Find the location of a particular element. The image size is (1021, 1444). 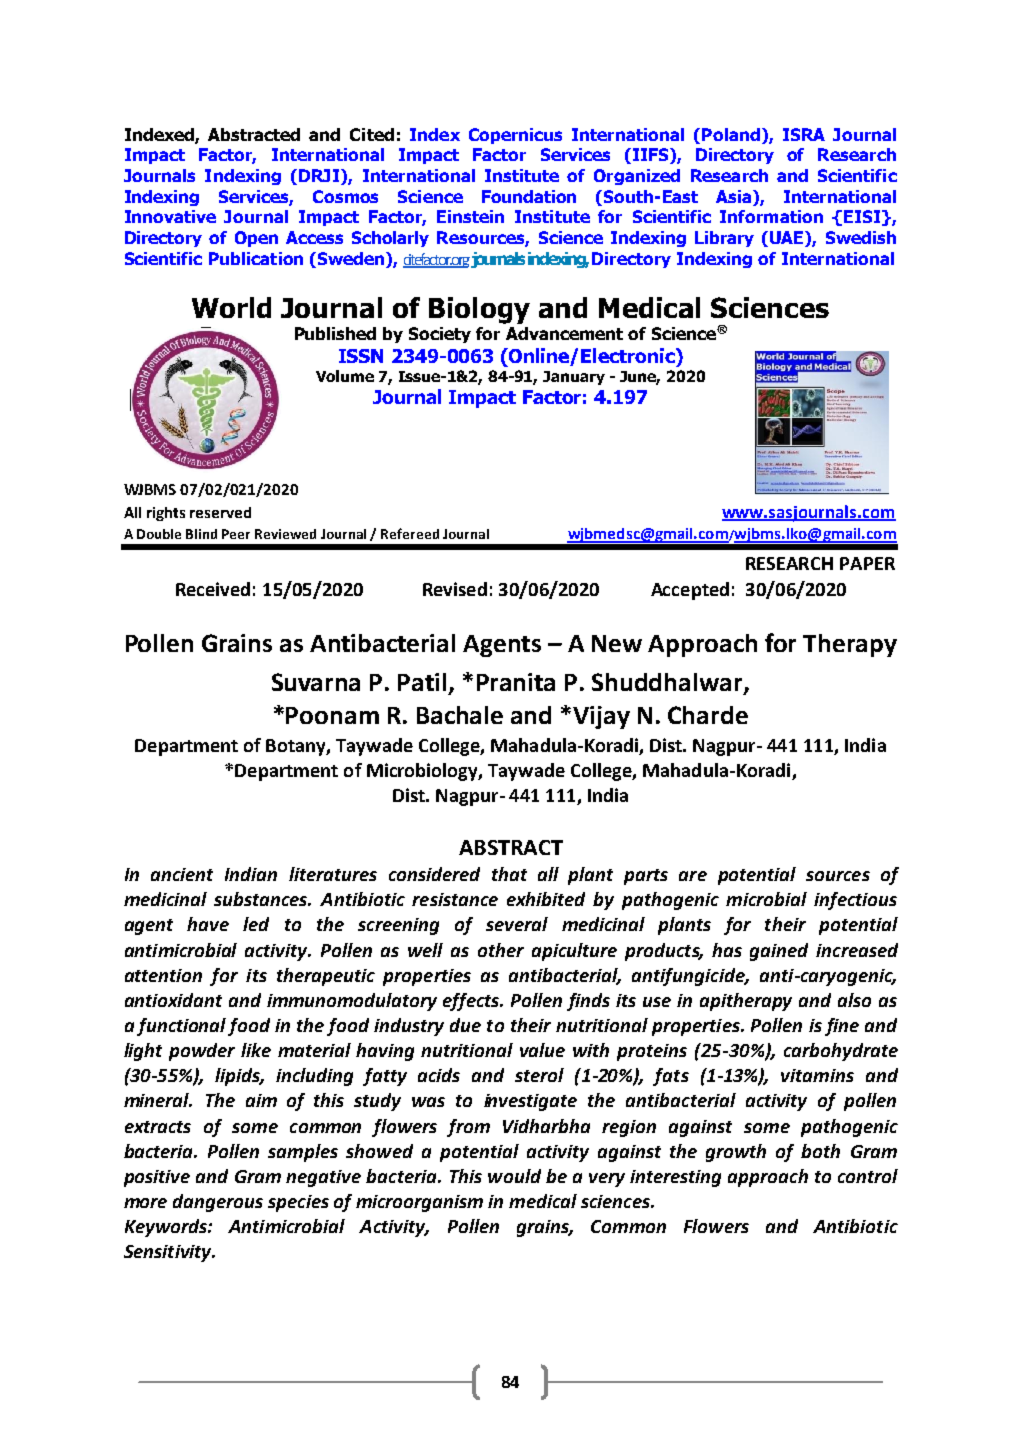

Patil is located at coordinates (422, 682).
